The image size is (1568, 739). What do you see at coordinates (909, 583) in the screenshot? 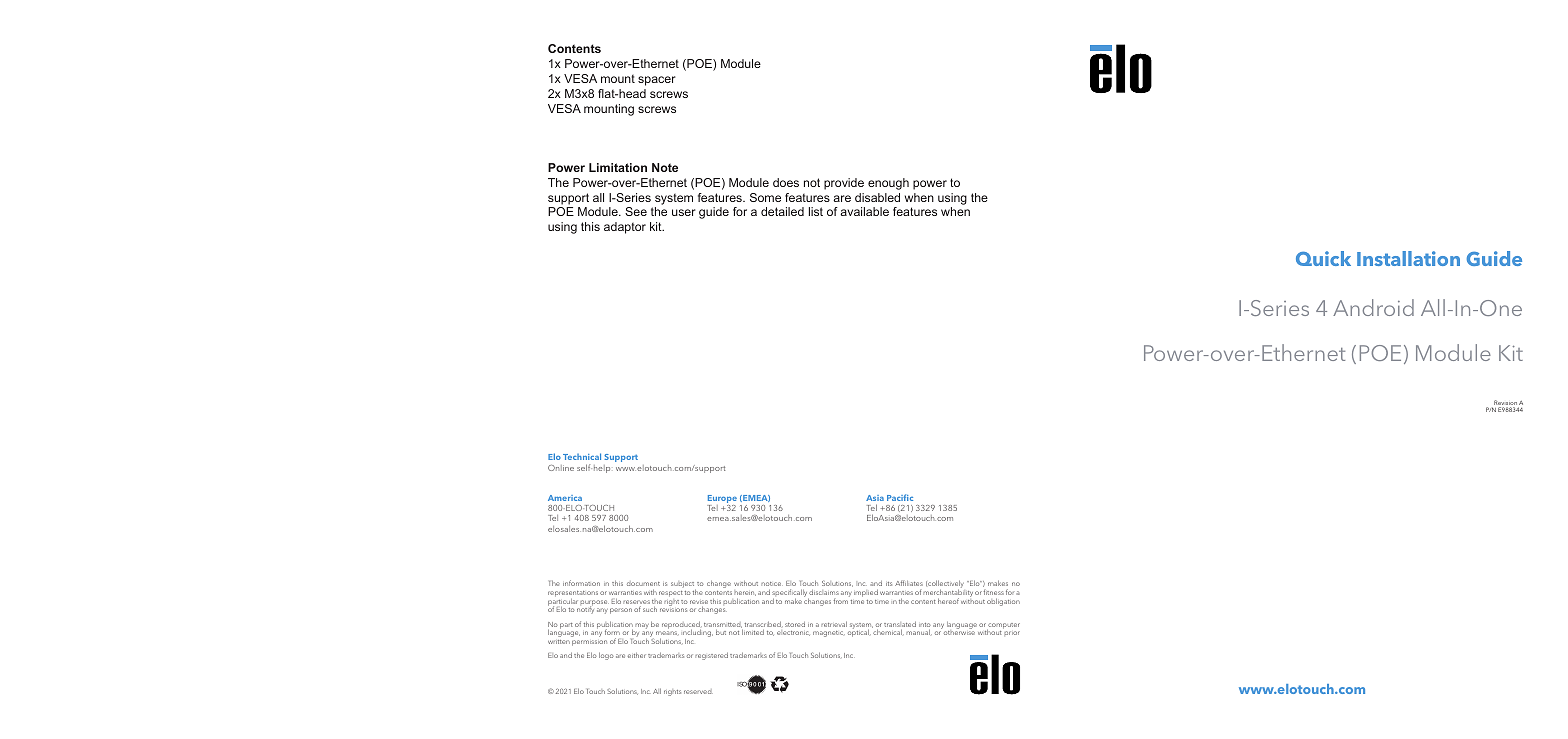
I see `Affiliates` at bounding box center [909, 583].
